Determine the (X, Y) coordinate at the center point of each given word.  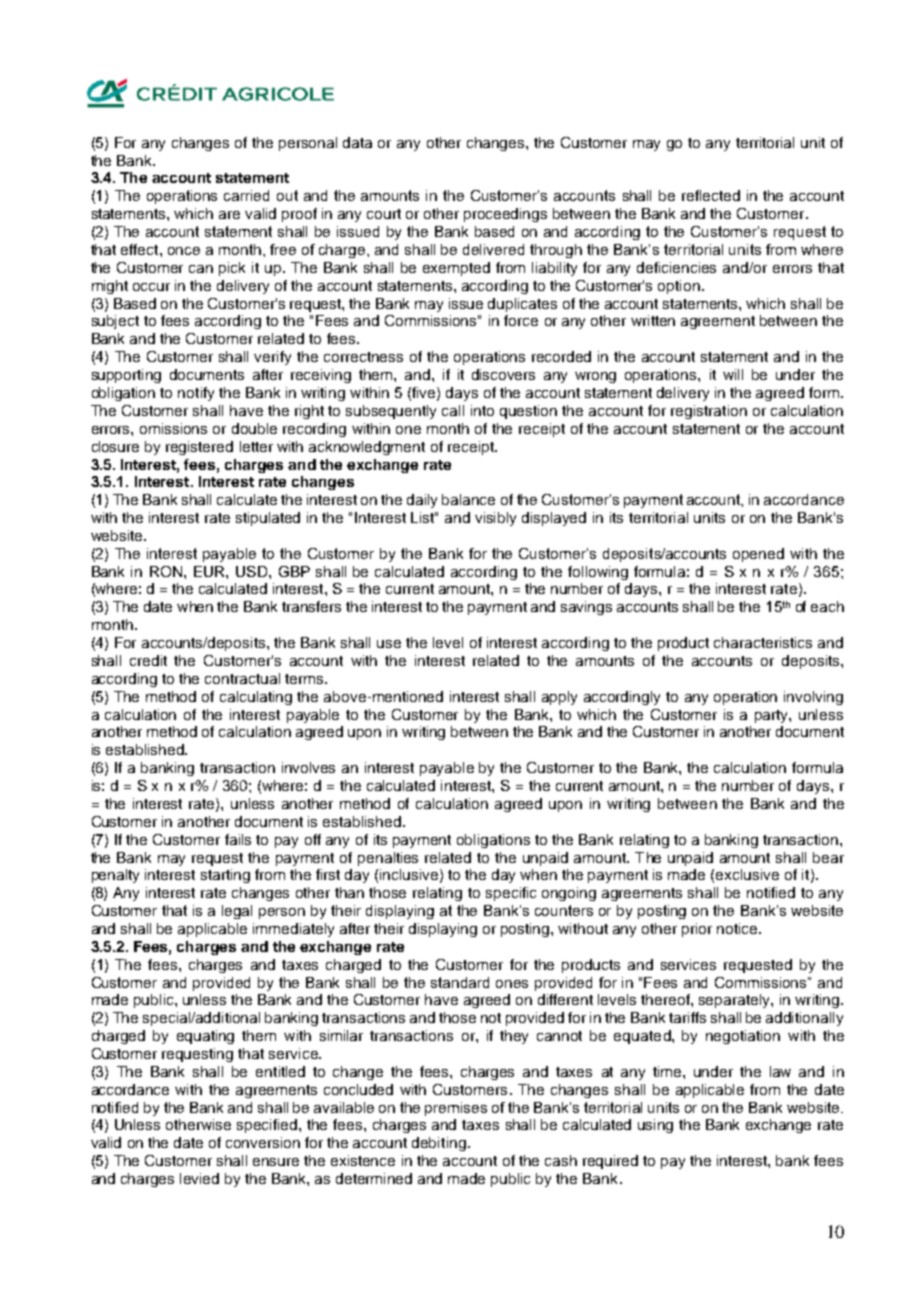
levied (199, 1178)
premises (456, 1109)
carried (246, 195)
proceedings (505, 215)
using (655, 1126)
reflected (711, 195)
